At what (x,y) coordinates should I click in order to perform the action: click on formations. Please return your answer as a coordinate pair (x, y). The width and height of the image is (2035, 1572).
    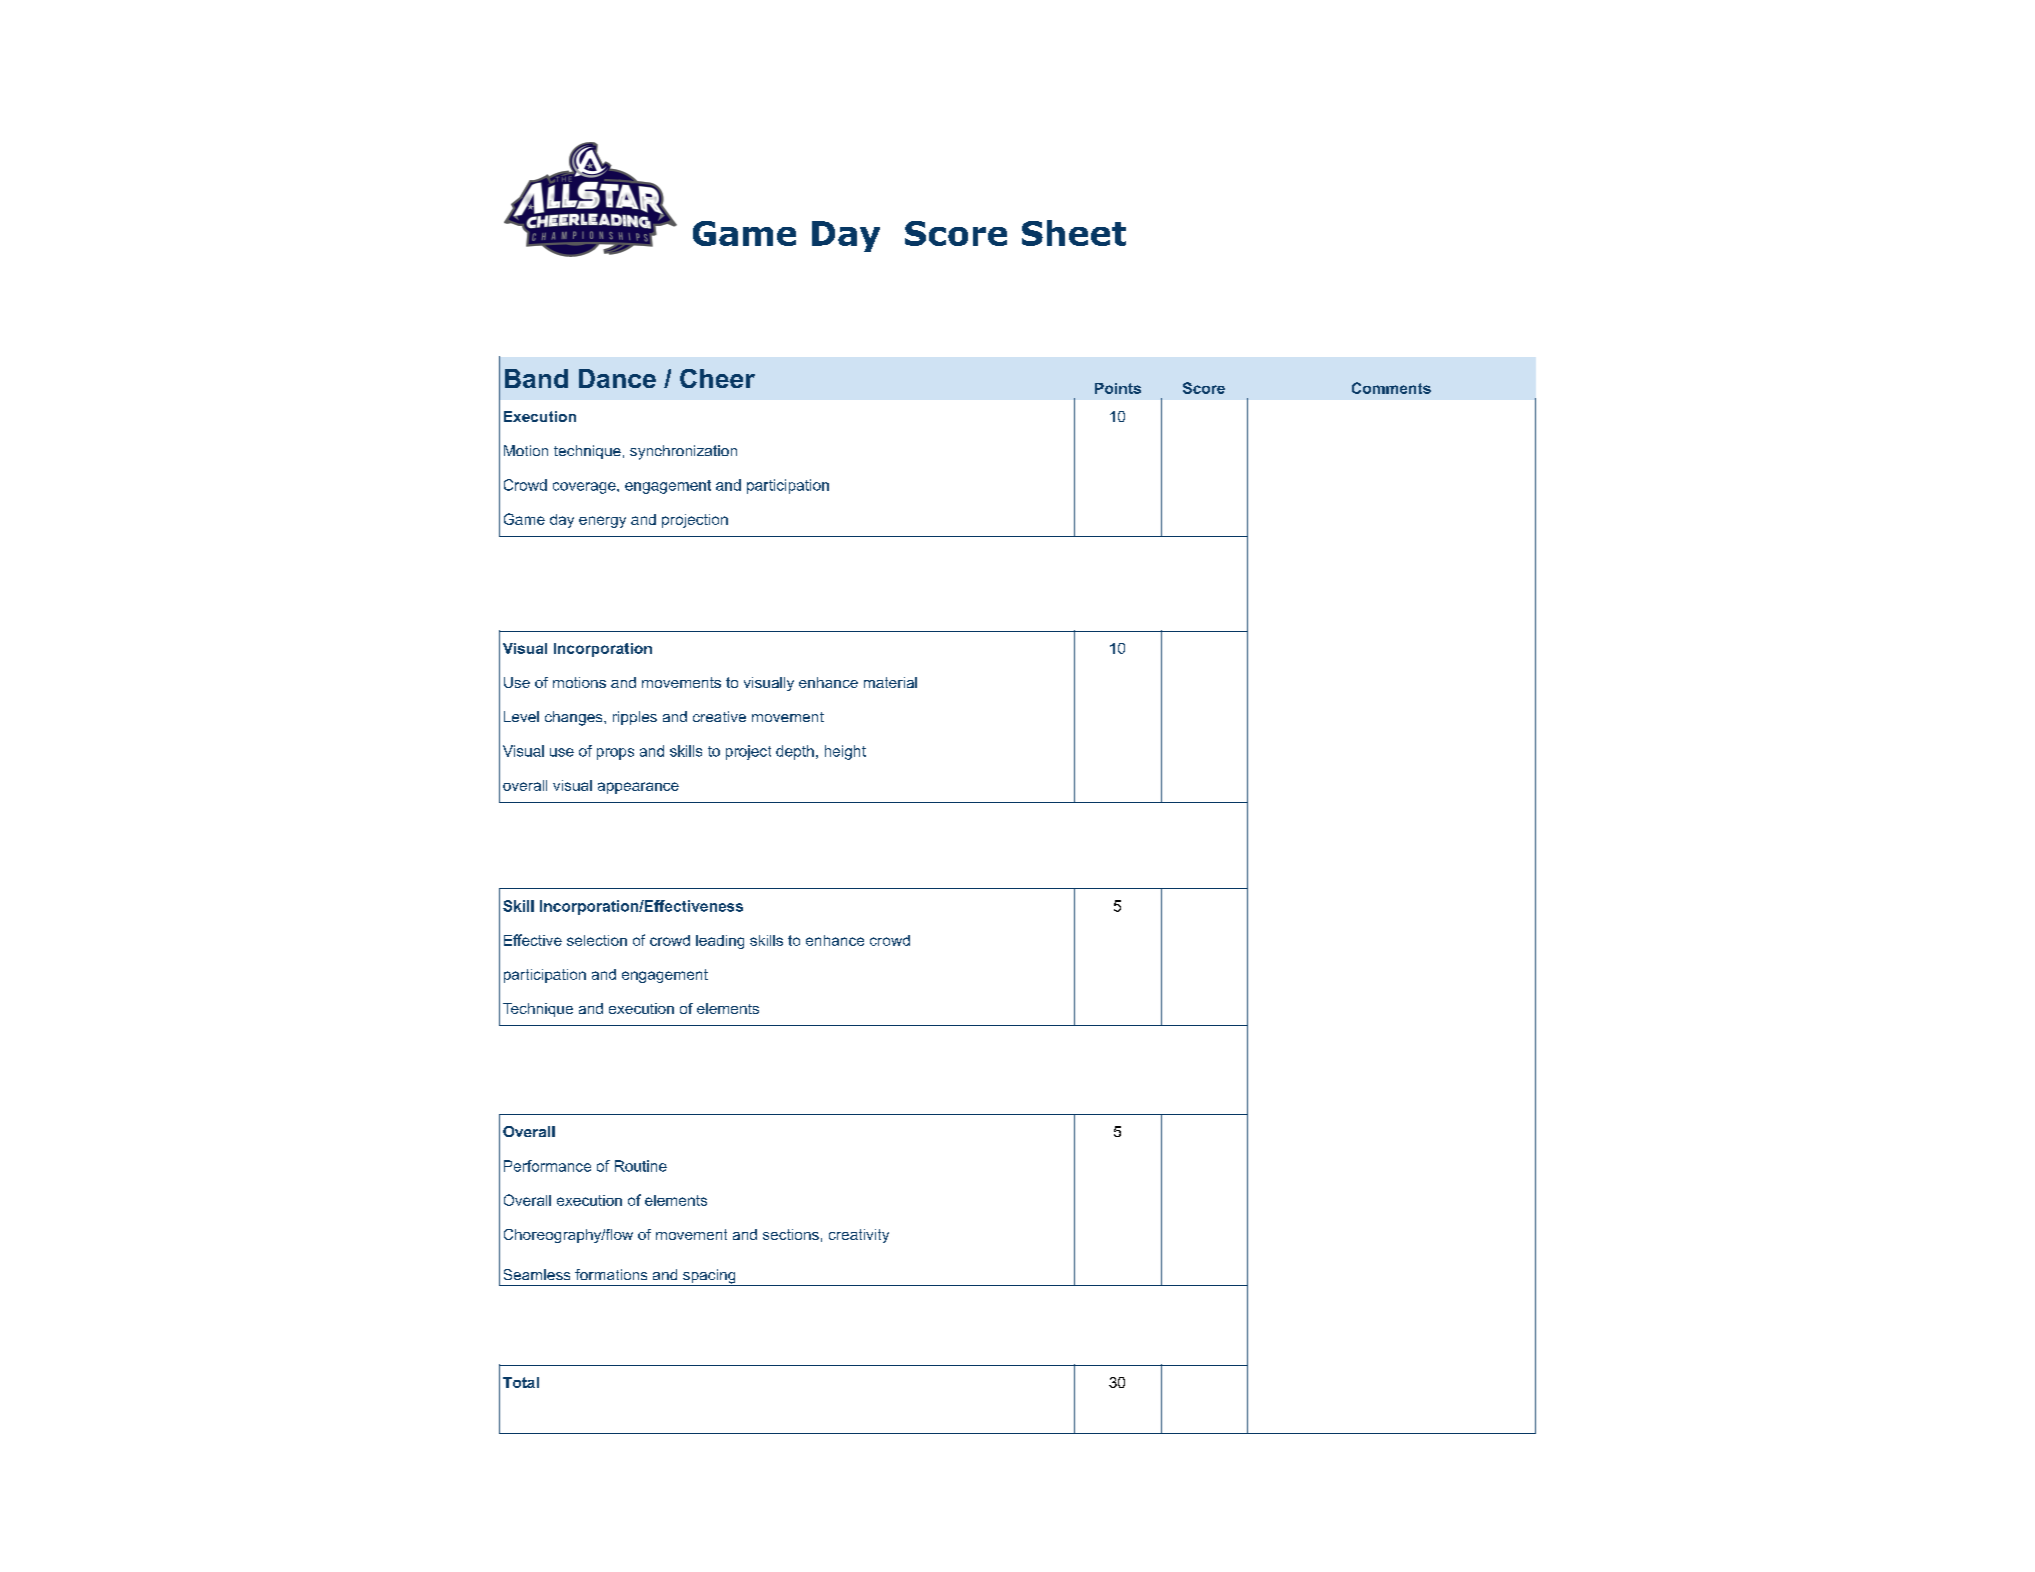
    Looking at the image, I should click on (611, 1274).
